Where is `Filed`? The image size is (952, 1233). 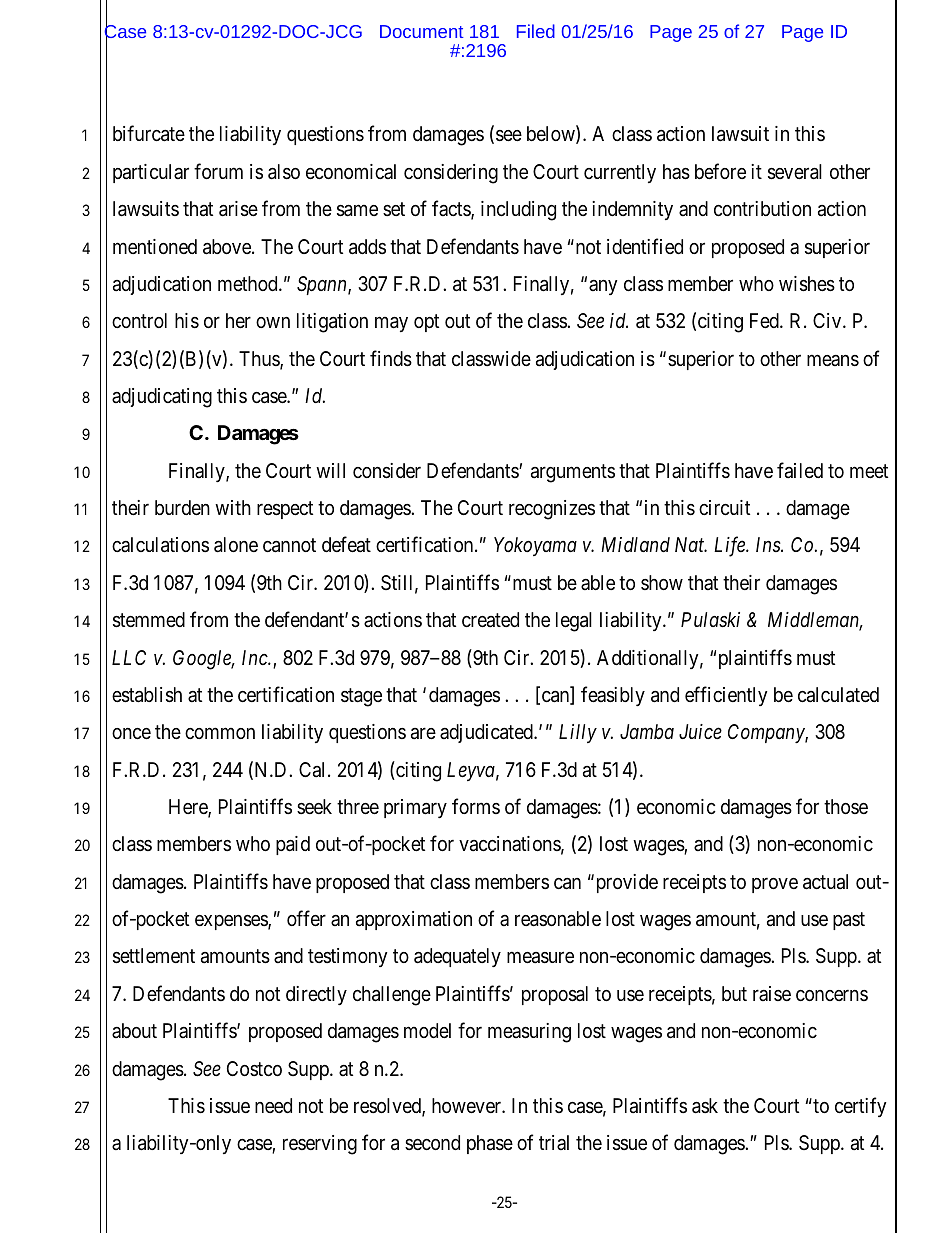
Filed is located at coordinates (536, 31).
